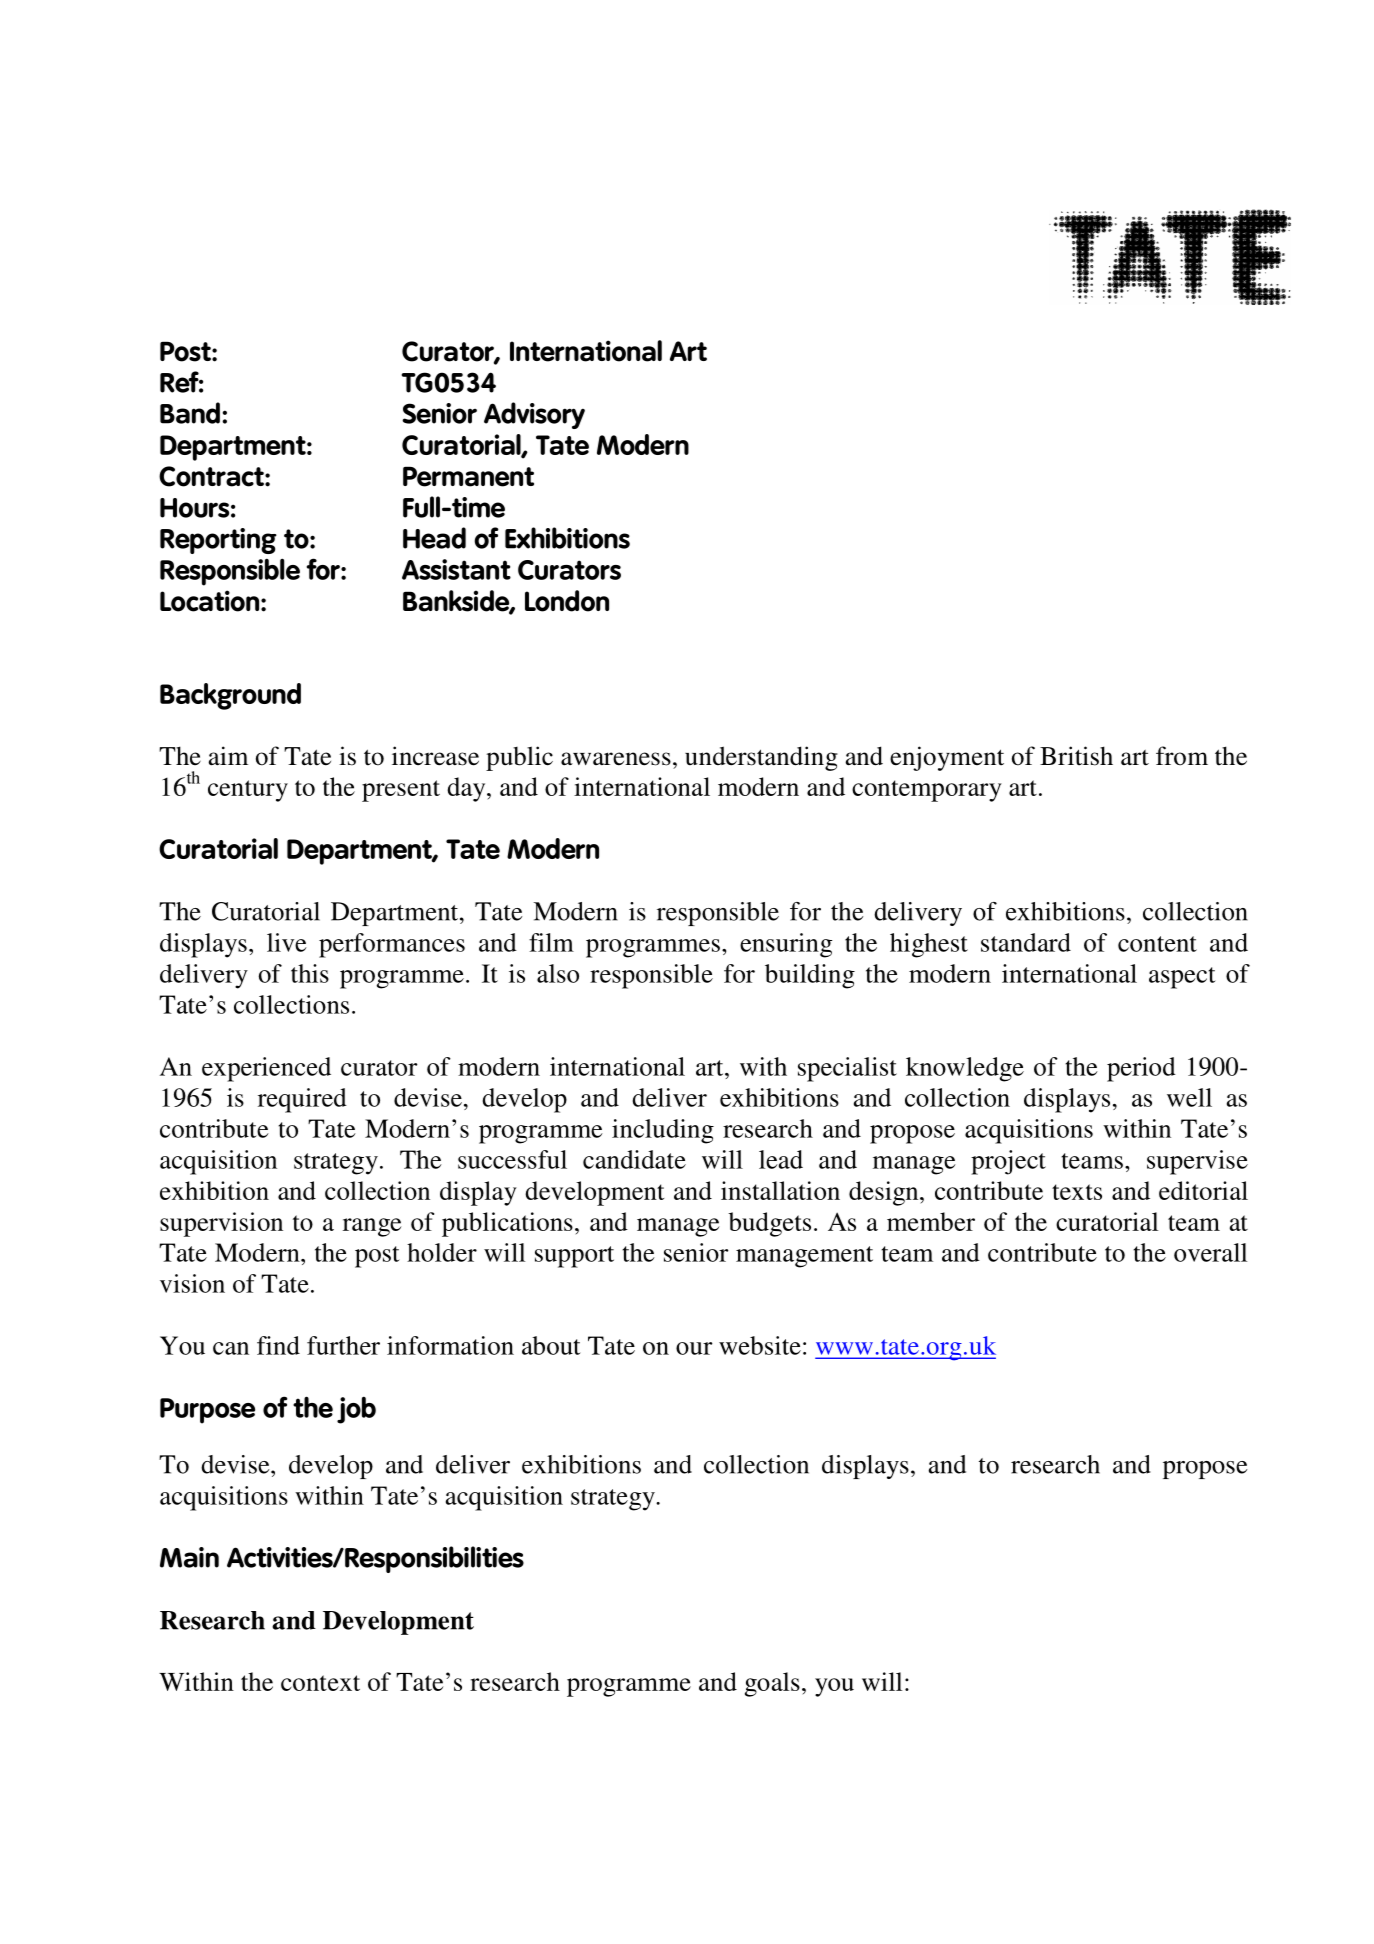 The image size is (1374, 1944). I want to click on British, so click(1076, 756).
